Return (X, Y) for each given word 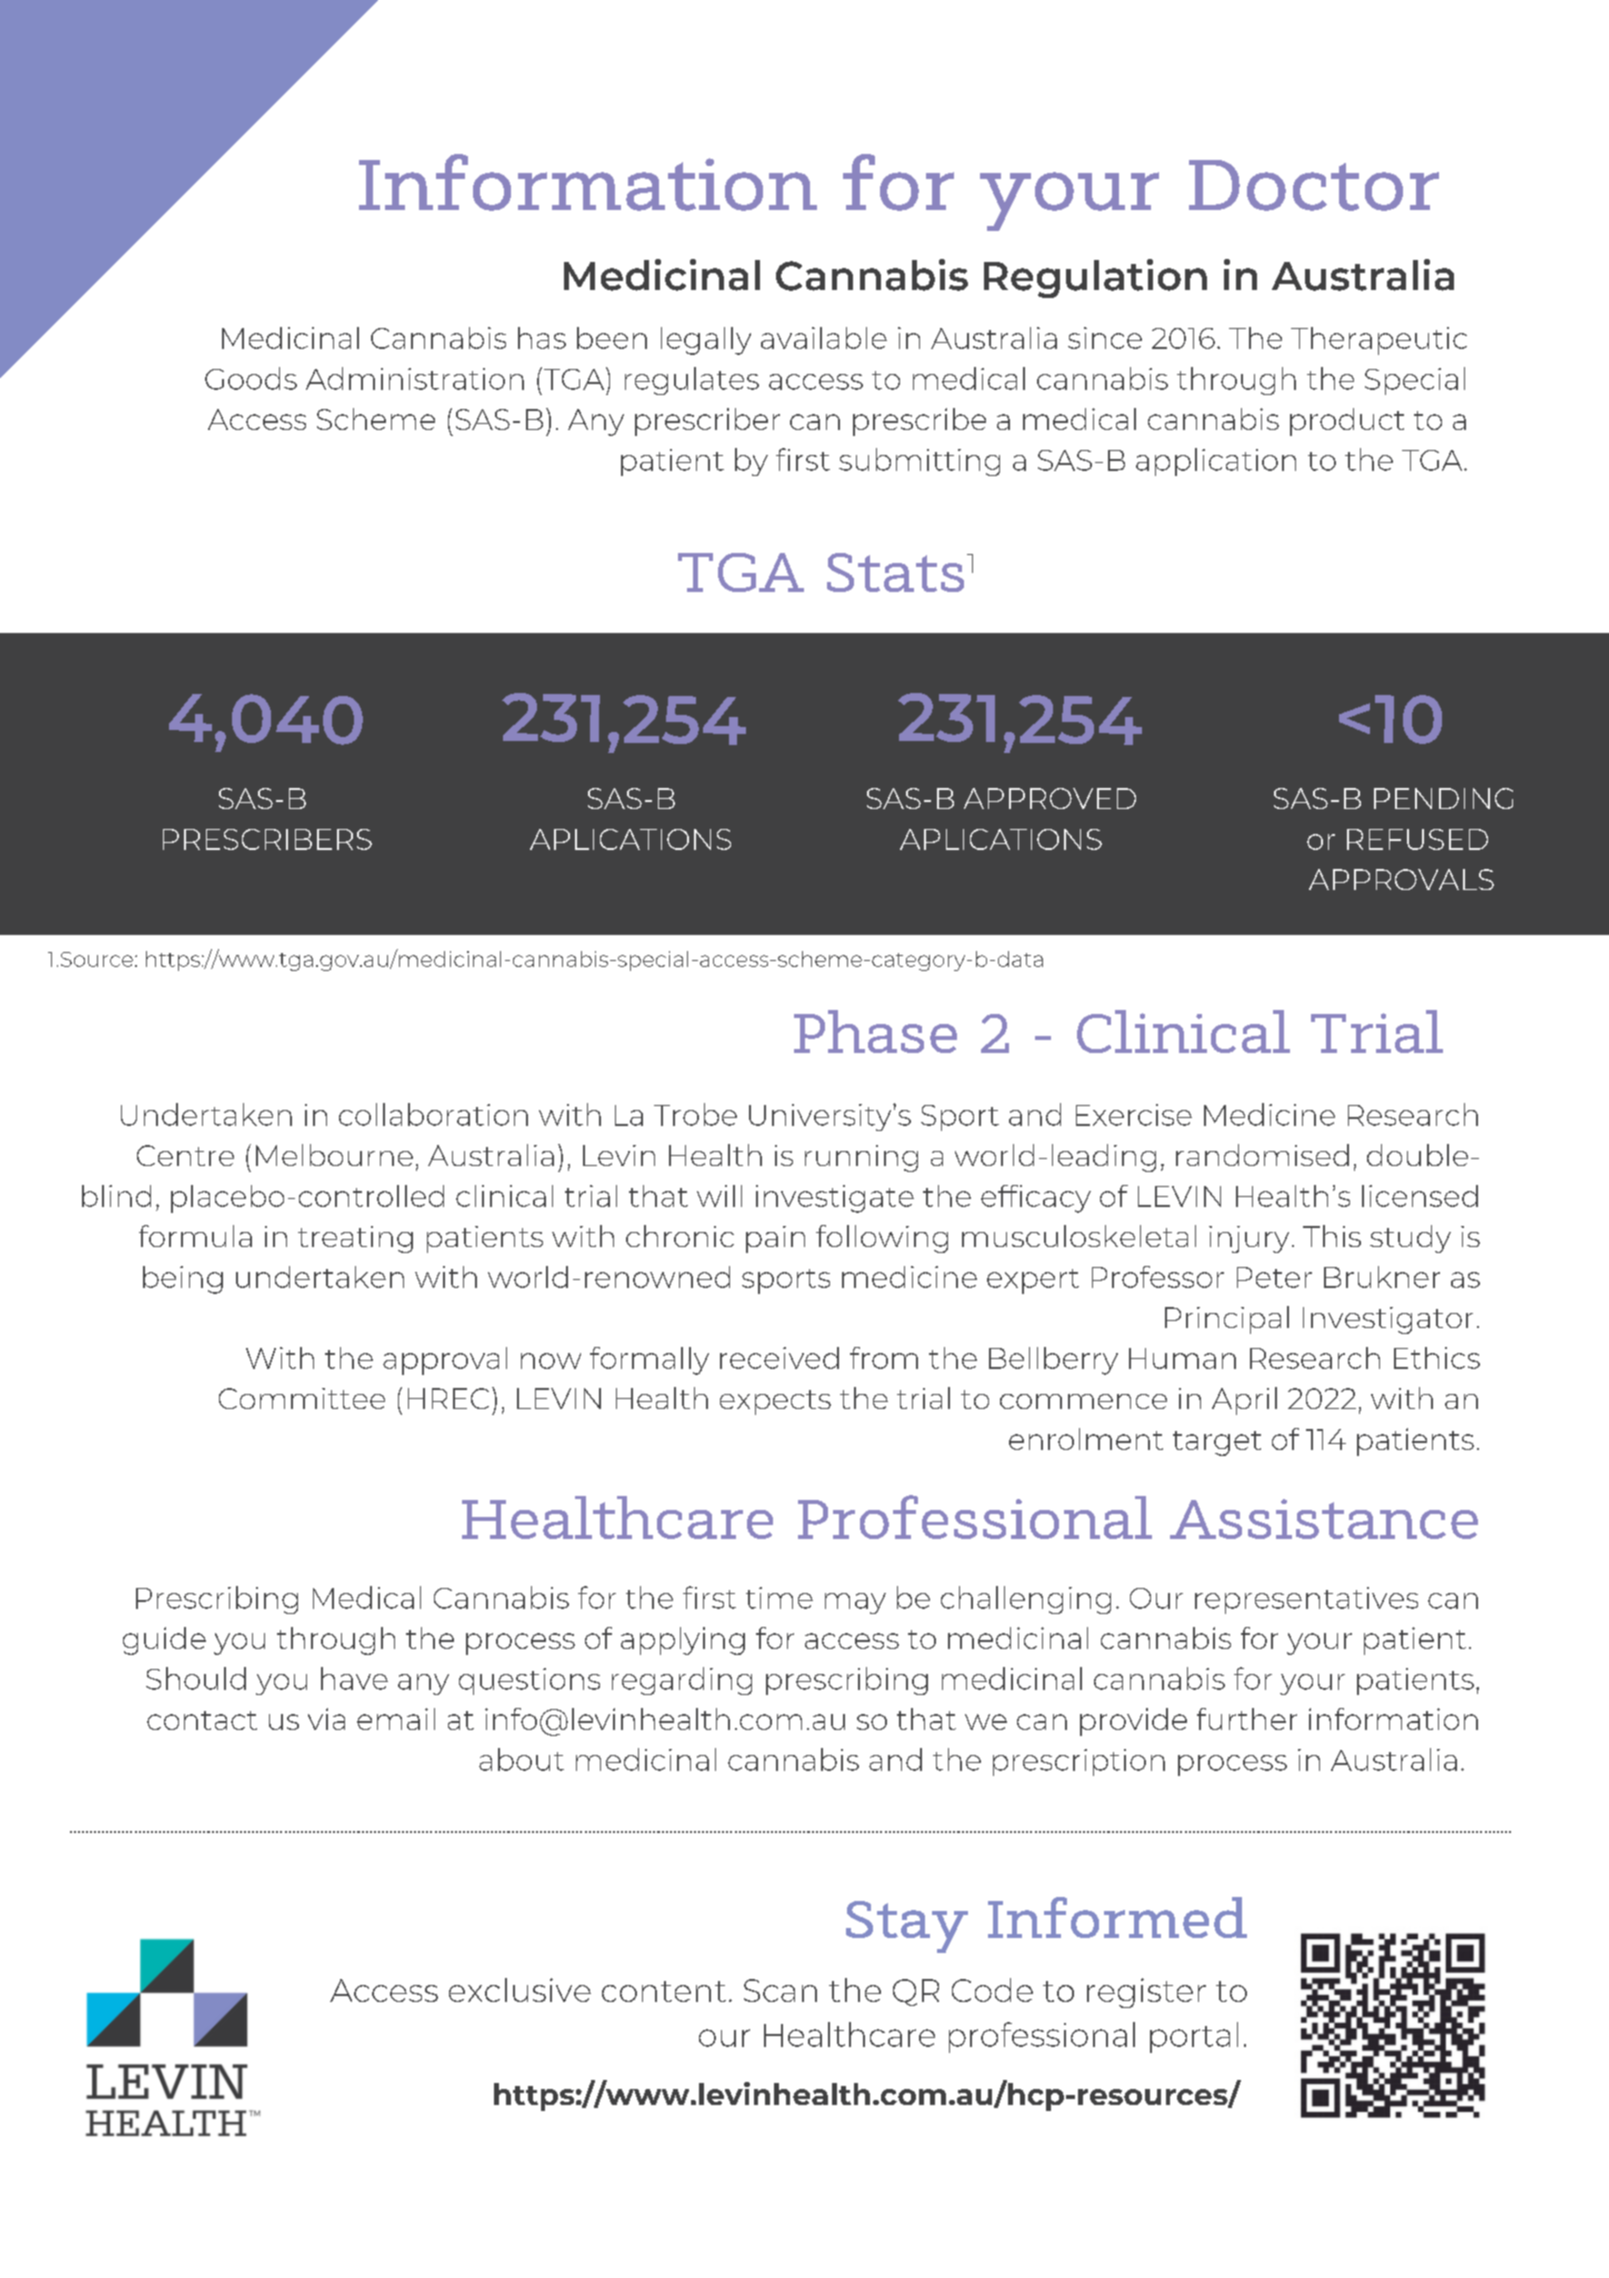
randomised (1262, 1155)
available (824, 338)
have (354, 1678)
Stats (895, 572)
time (779, 1598)
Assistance (1324, 1519)
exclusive (520, 1990)
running (861, 1158)
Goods (251, 378)
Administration (415, 378)
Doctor (1314, 185)
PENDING (1443, 798)
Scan (780, 1990)
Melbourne (334, 1155)
